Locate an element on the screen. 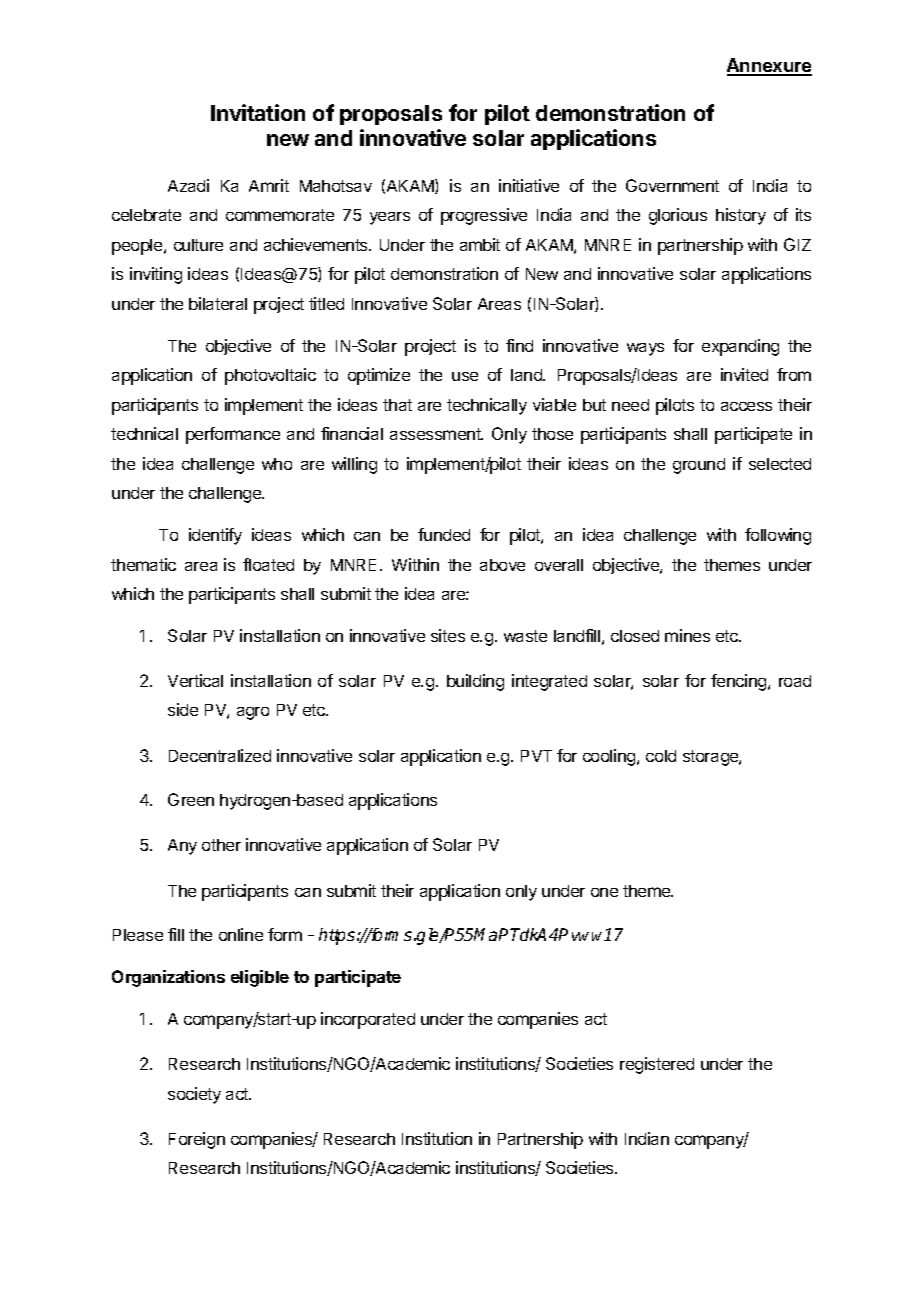 The image size is (924, 1308). Government is located at coordinates (672, 185).
